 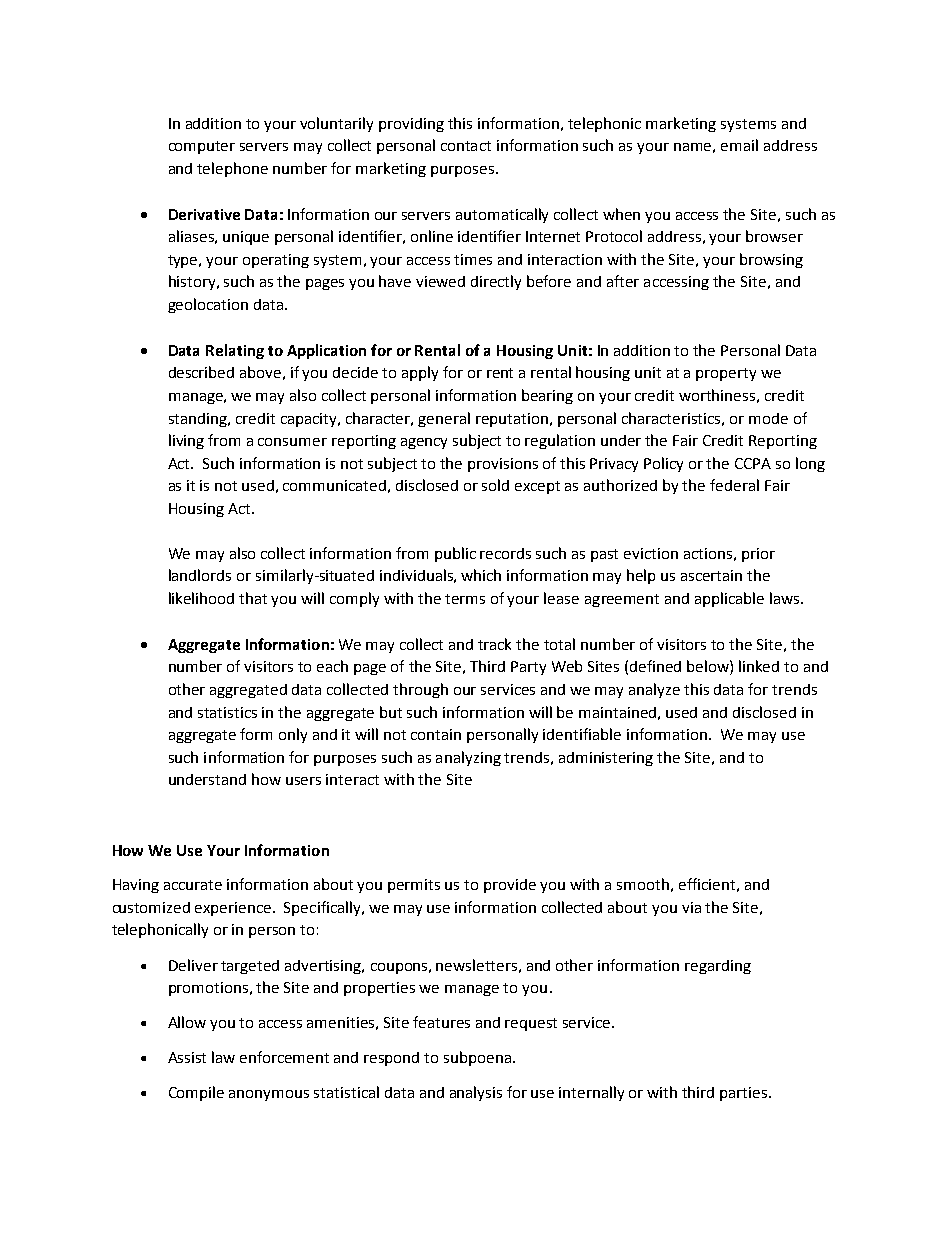 I want to click on provide, so click(x=510, y=886).
